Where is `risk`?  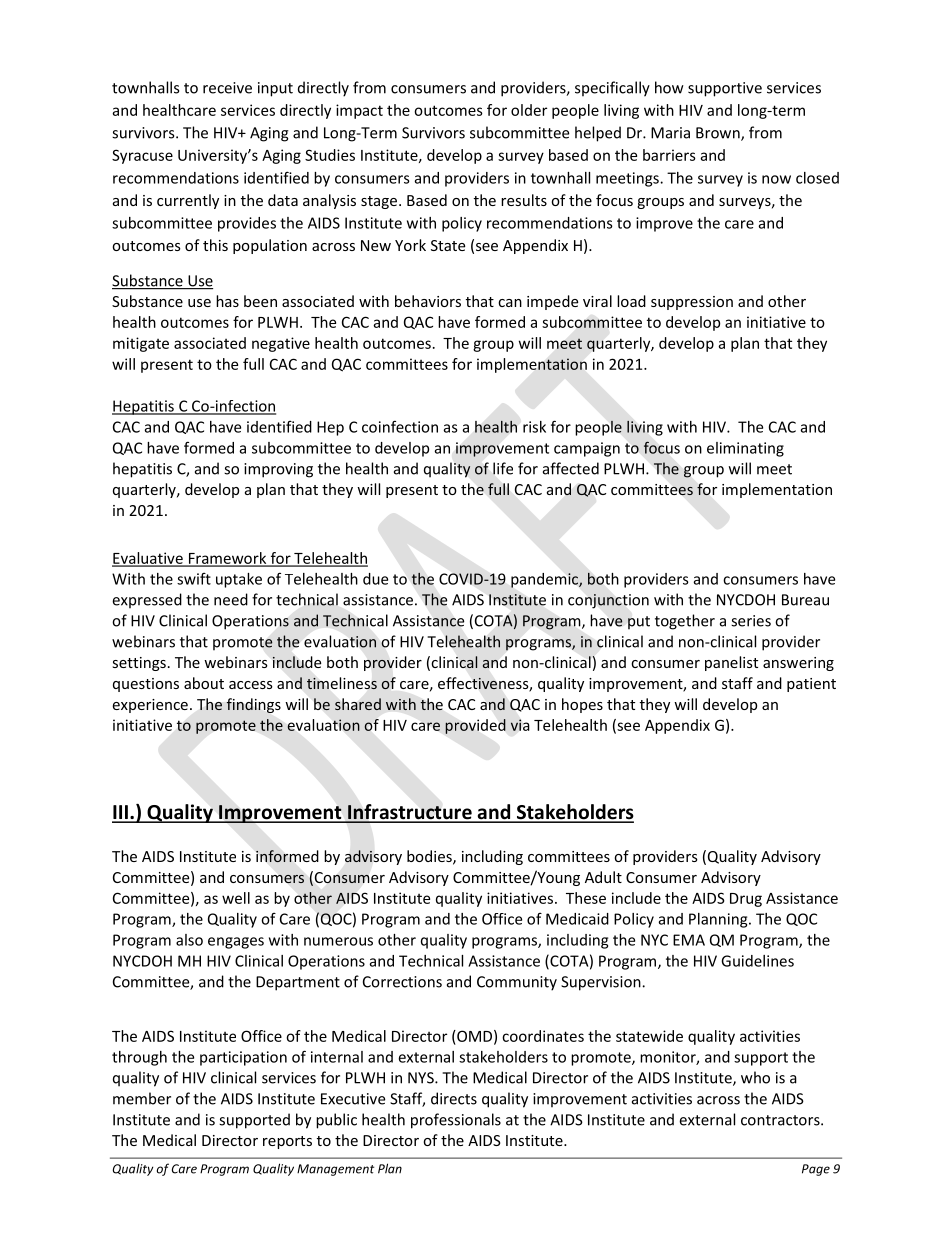
risk is located at coordinates (534, 427).
